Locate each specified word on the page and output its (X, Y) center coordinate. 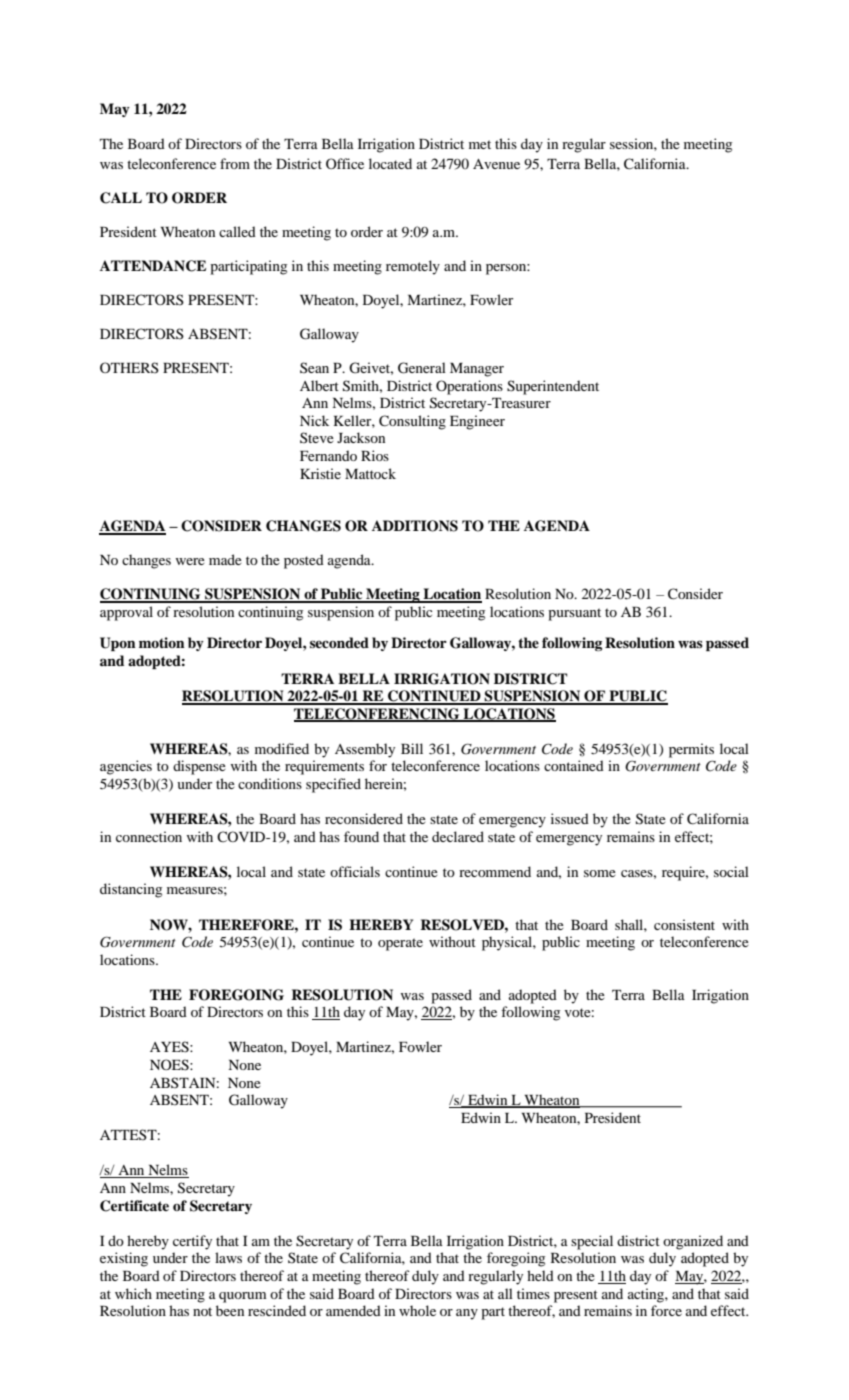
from (235, 163)
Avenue (496, 164)
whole (417, 1310)
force (666, 1310)
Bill (412, 748)
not (202, 1311)
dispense (199, 767)
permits (691, 750)
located (390, 163)
